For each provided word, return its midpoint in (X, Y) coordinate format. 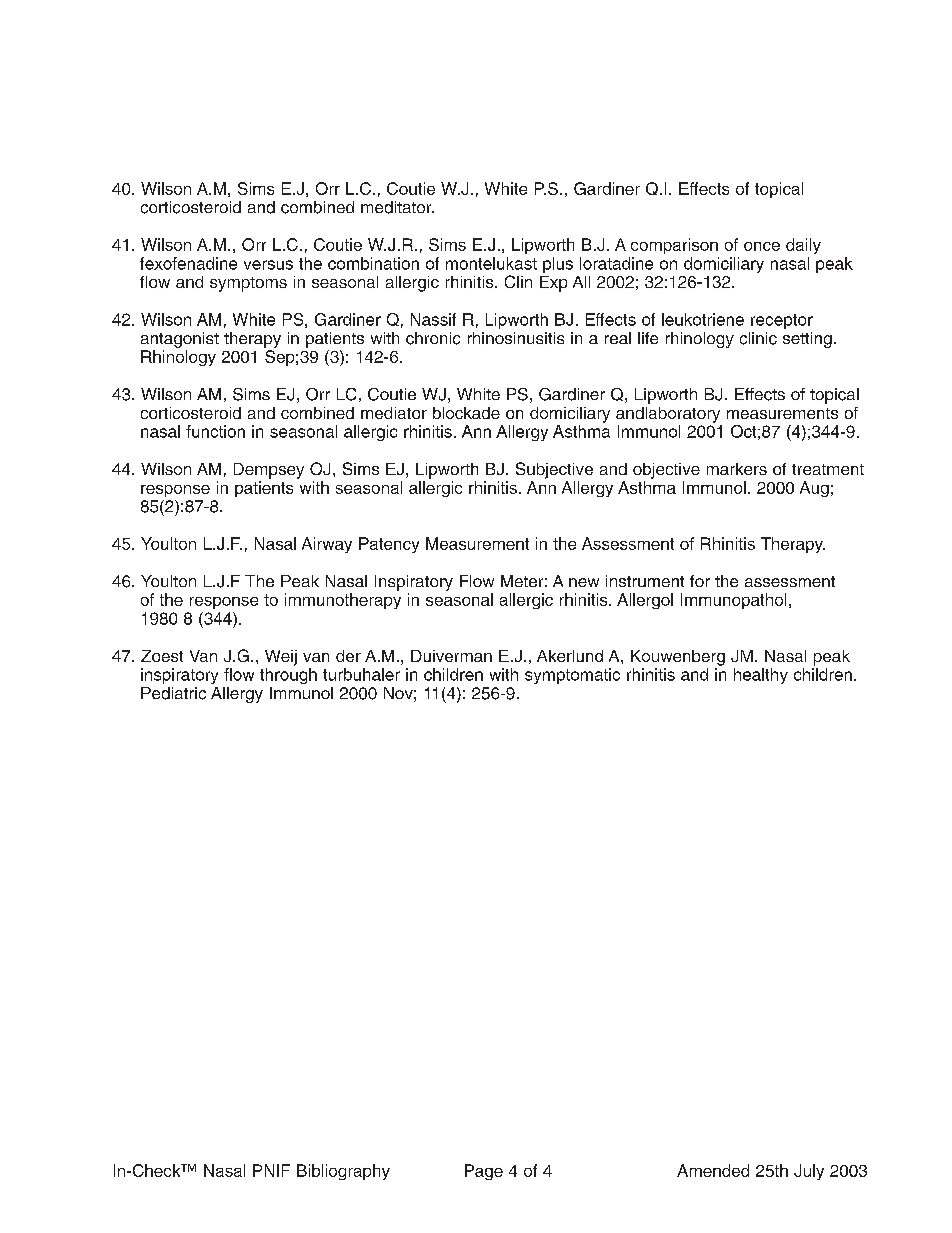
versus (268, 265)
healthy (761, 676)
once (762, 246)
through (288, 676)
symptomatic (572, 676)
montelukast (491, 263)
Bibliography (343, 1172)
